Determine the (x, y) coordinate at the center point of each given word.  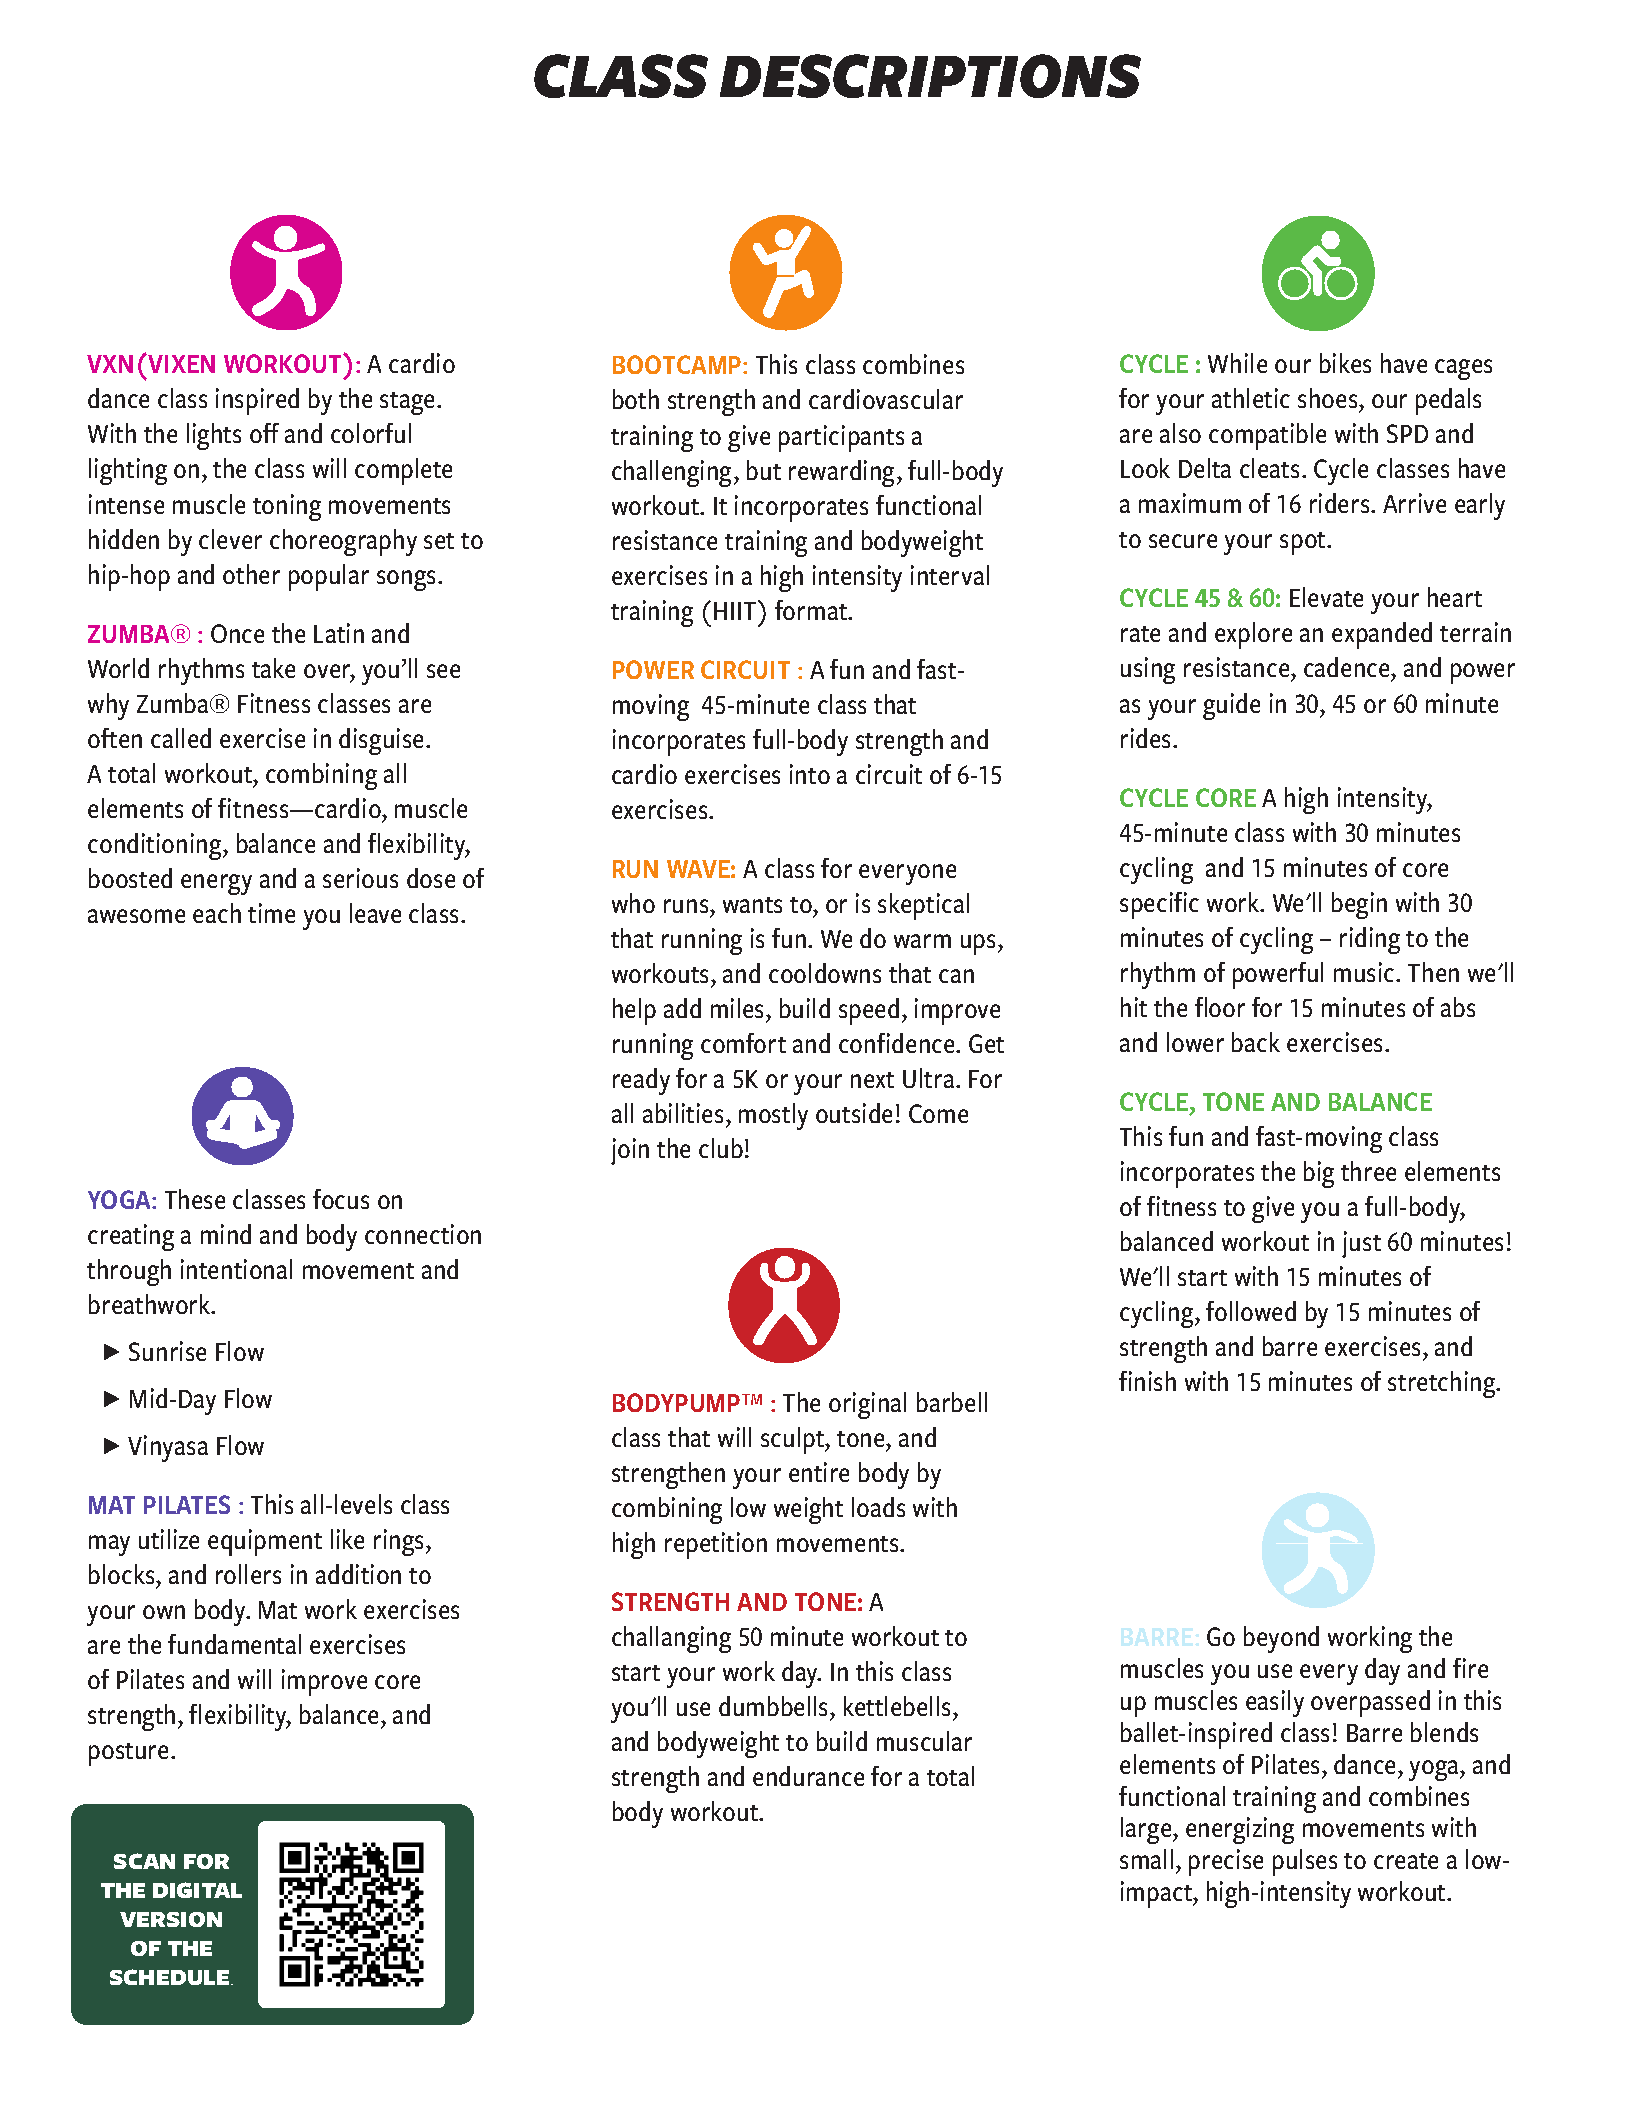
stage (407, 403)
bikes (1345, 363)
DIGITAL (197, 1890)
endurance (808, 1776)
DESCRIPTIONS (930, 76)
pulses (1305, 1862)
